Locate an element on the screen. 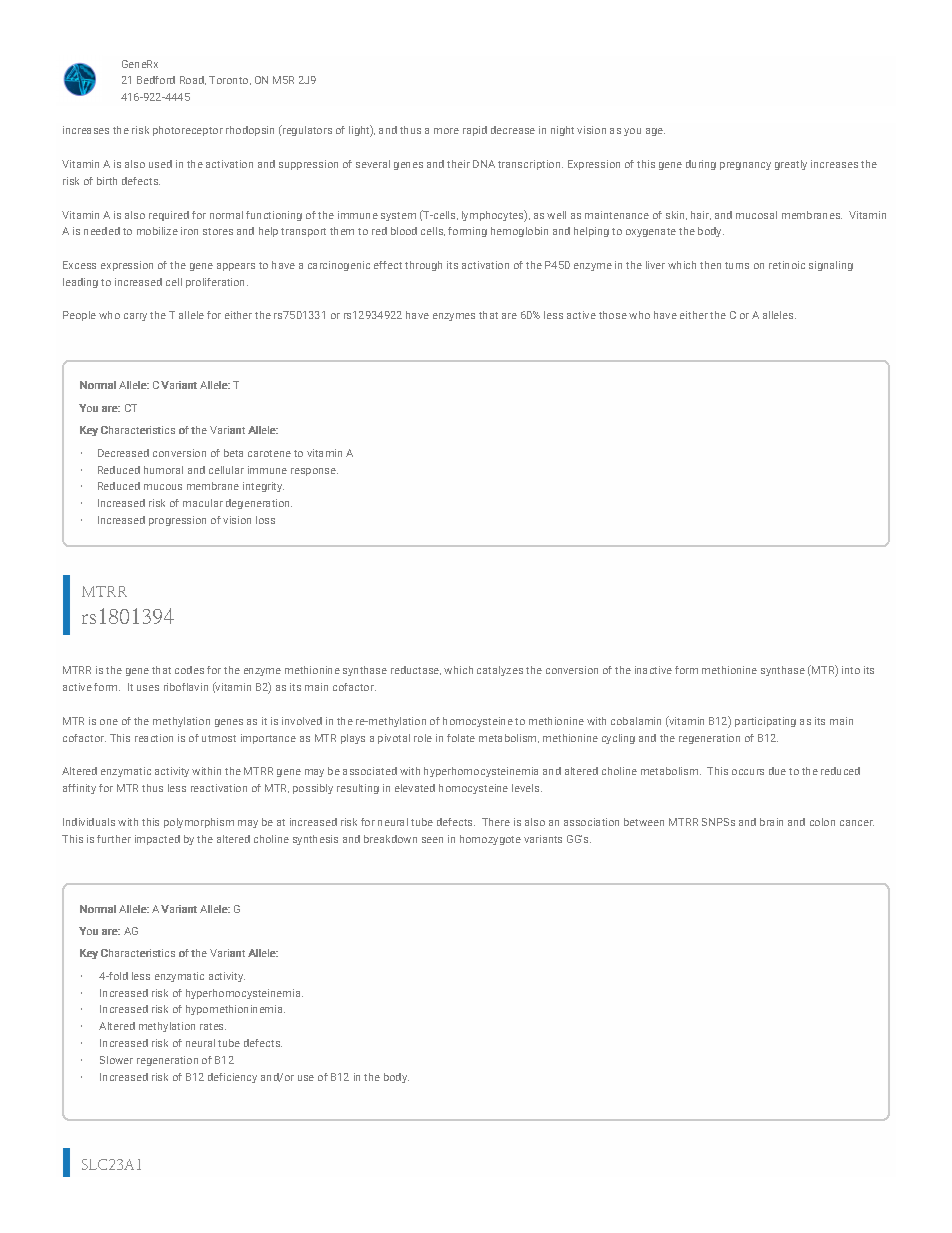 This screenshot has height=1233, width=952. response is located at coordinates (314, 472).
